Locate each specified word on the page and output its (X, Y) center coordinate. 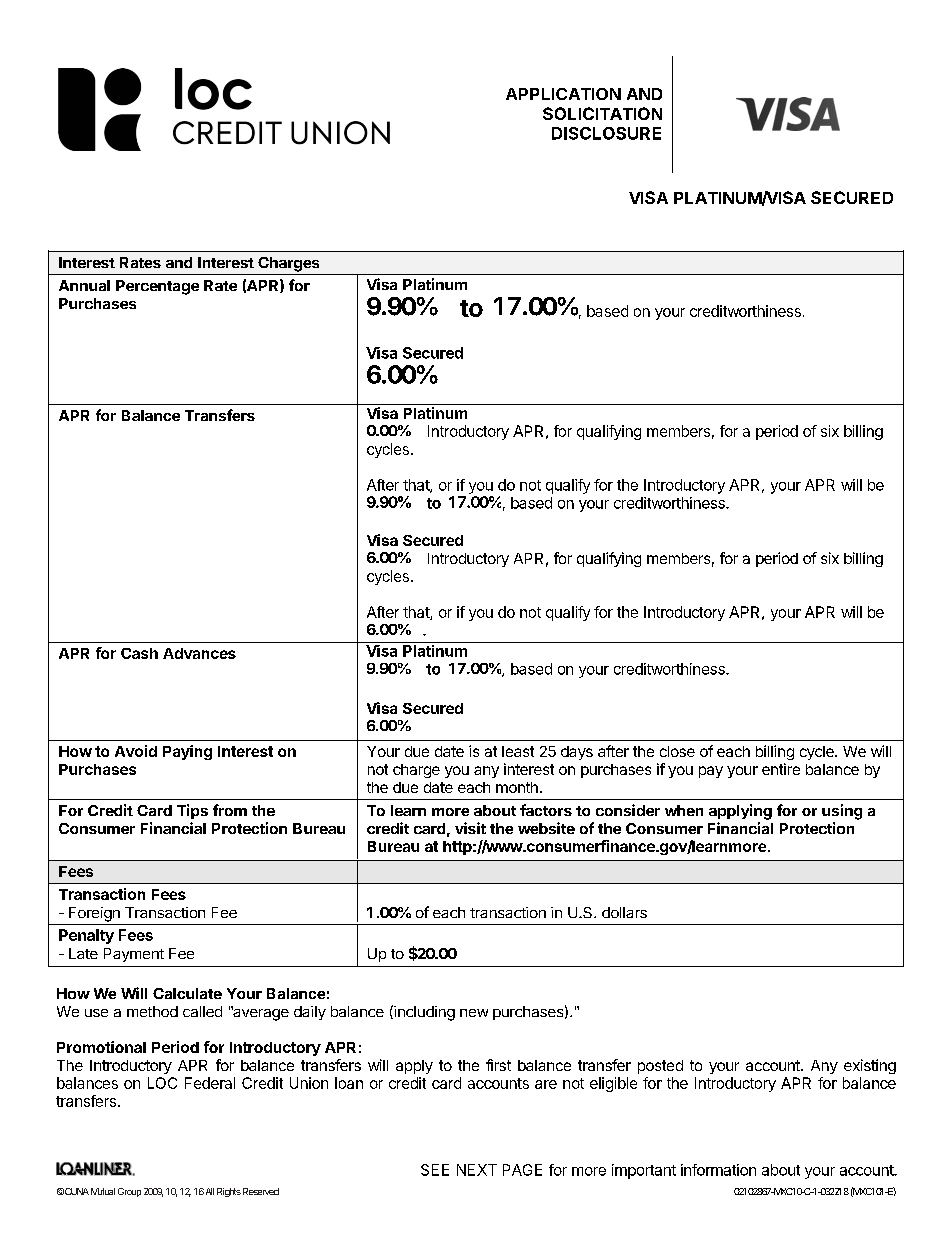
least (518, 751)
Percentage (157, 287)
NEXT (477, 1170)
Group (129, 1192)
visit (470, 828)
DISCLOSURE (606, 133)
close (677, 751)
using (842, 812)
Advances (199, 653)
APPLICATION (563, 94)
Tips (192, 811)
